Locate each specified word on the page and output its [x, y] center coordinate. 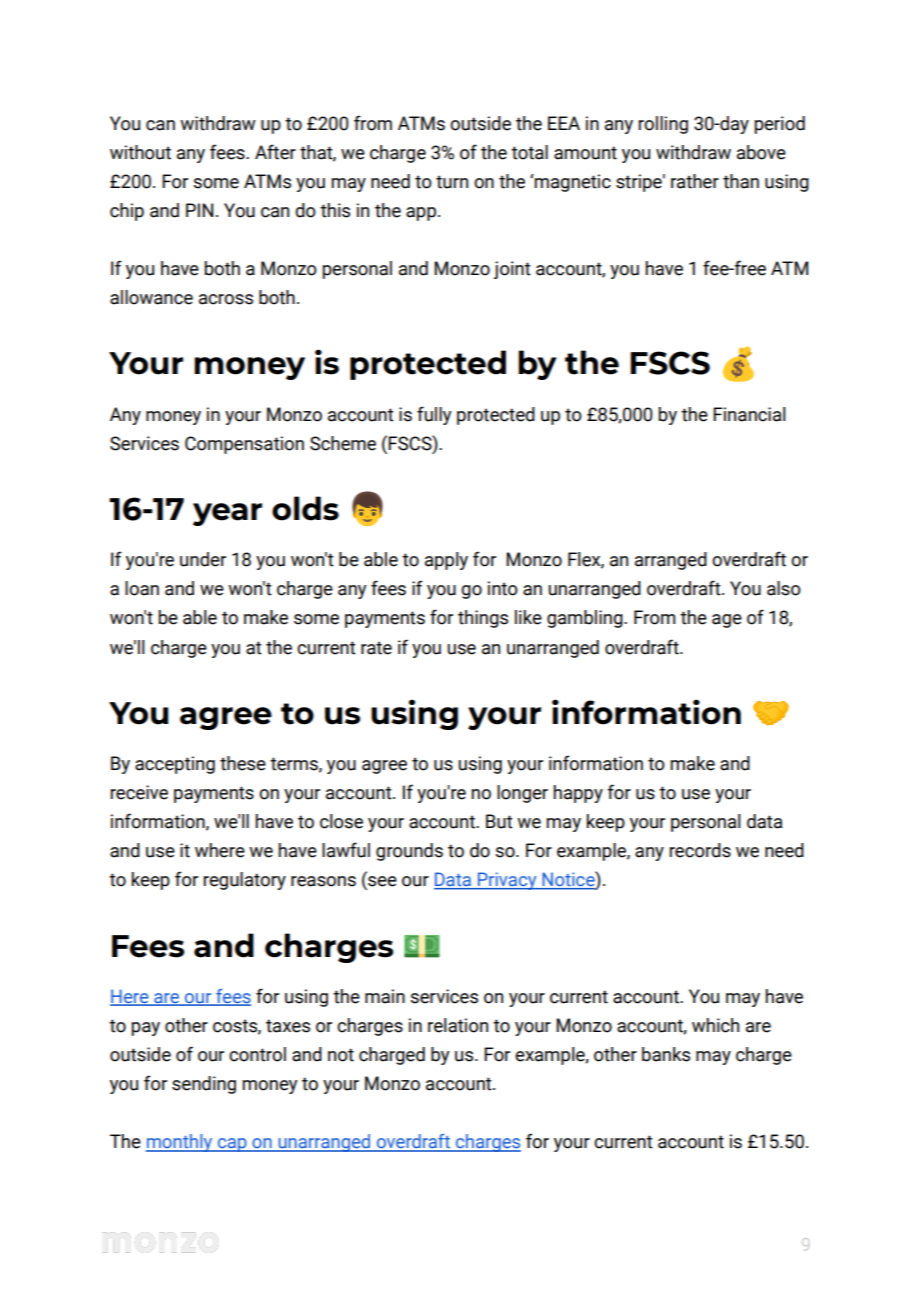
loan [142, 588]
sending [204, 1085]
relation [458, 1025]
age [727, 621]
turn [452, 182]
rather [695, 181]
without [140, 152]
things [483, 619]
